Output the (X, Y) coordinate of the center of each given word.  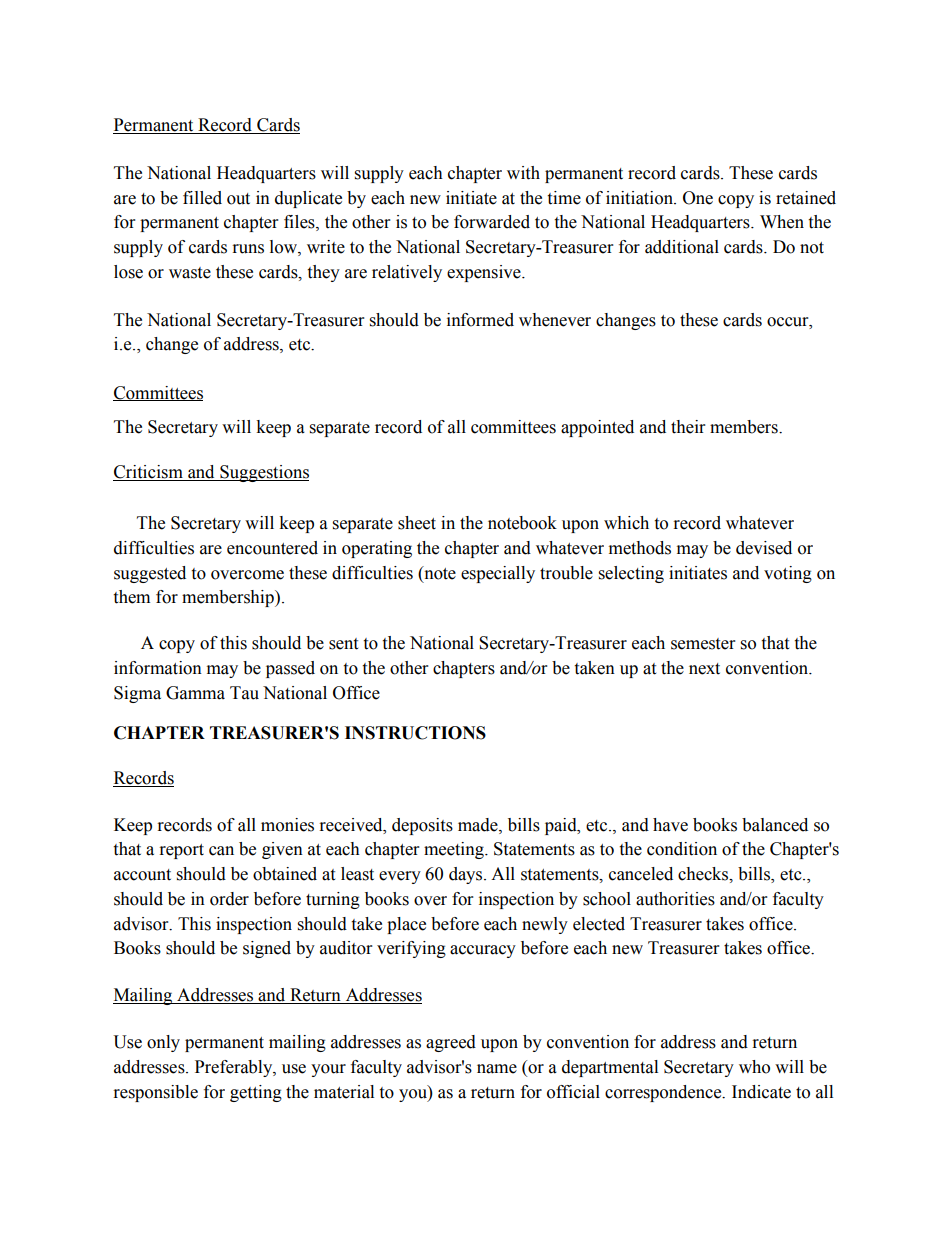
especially (498, 574)
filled (202, 198)
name (497, 1069)
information (158, 668)
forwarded (492, 222)
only (163, 1043)
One (698, 198)
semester (703, 644)
